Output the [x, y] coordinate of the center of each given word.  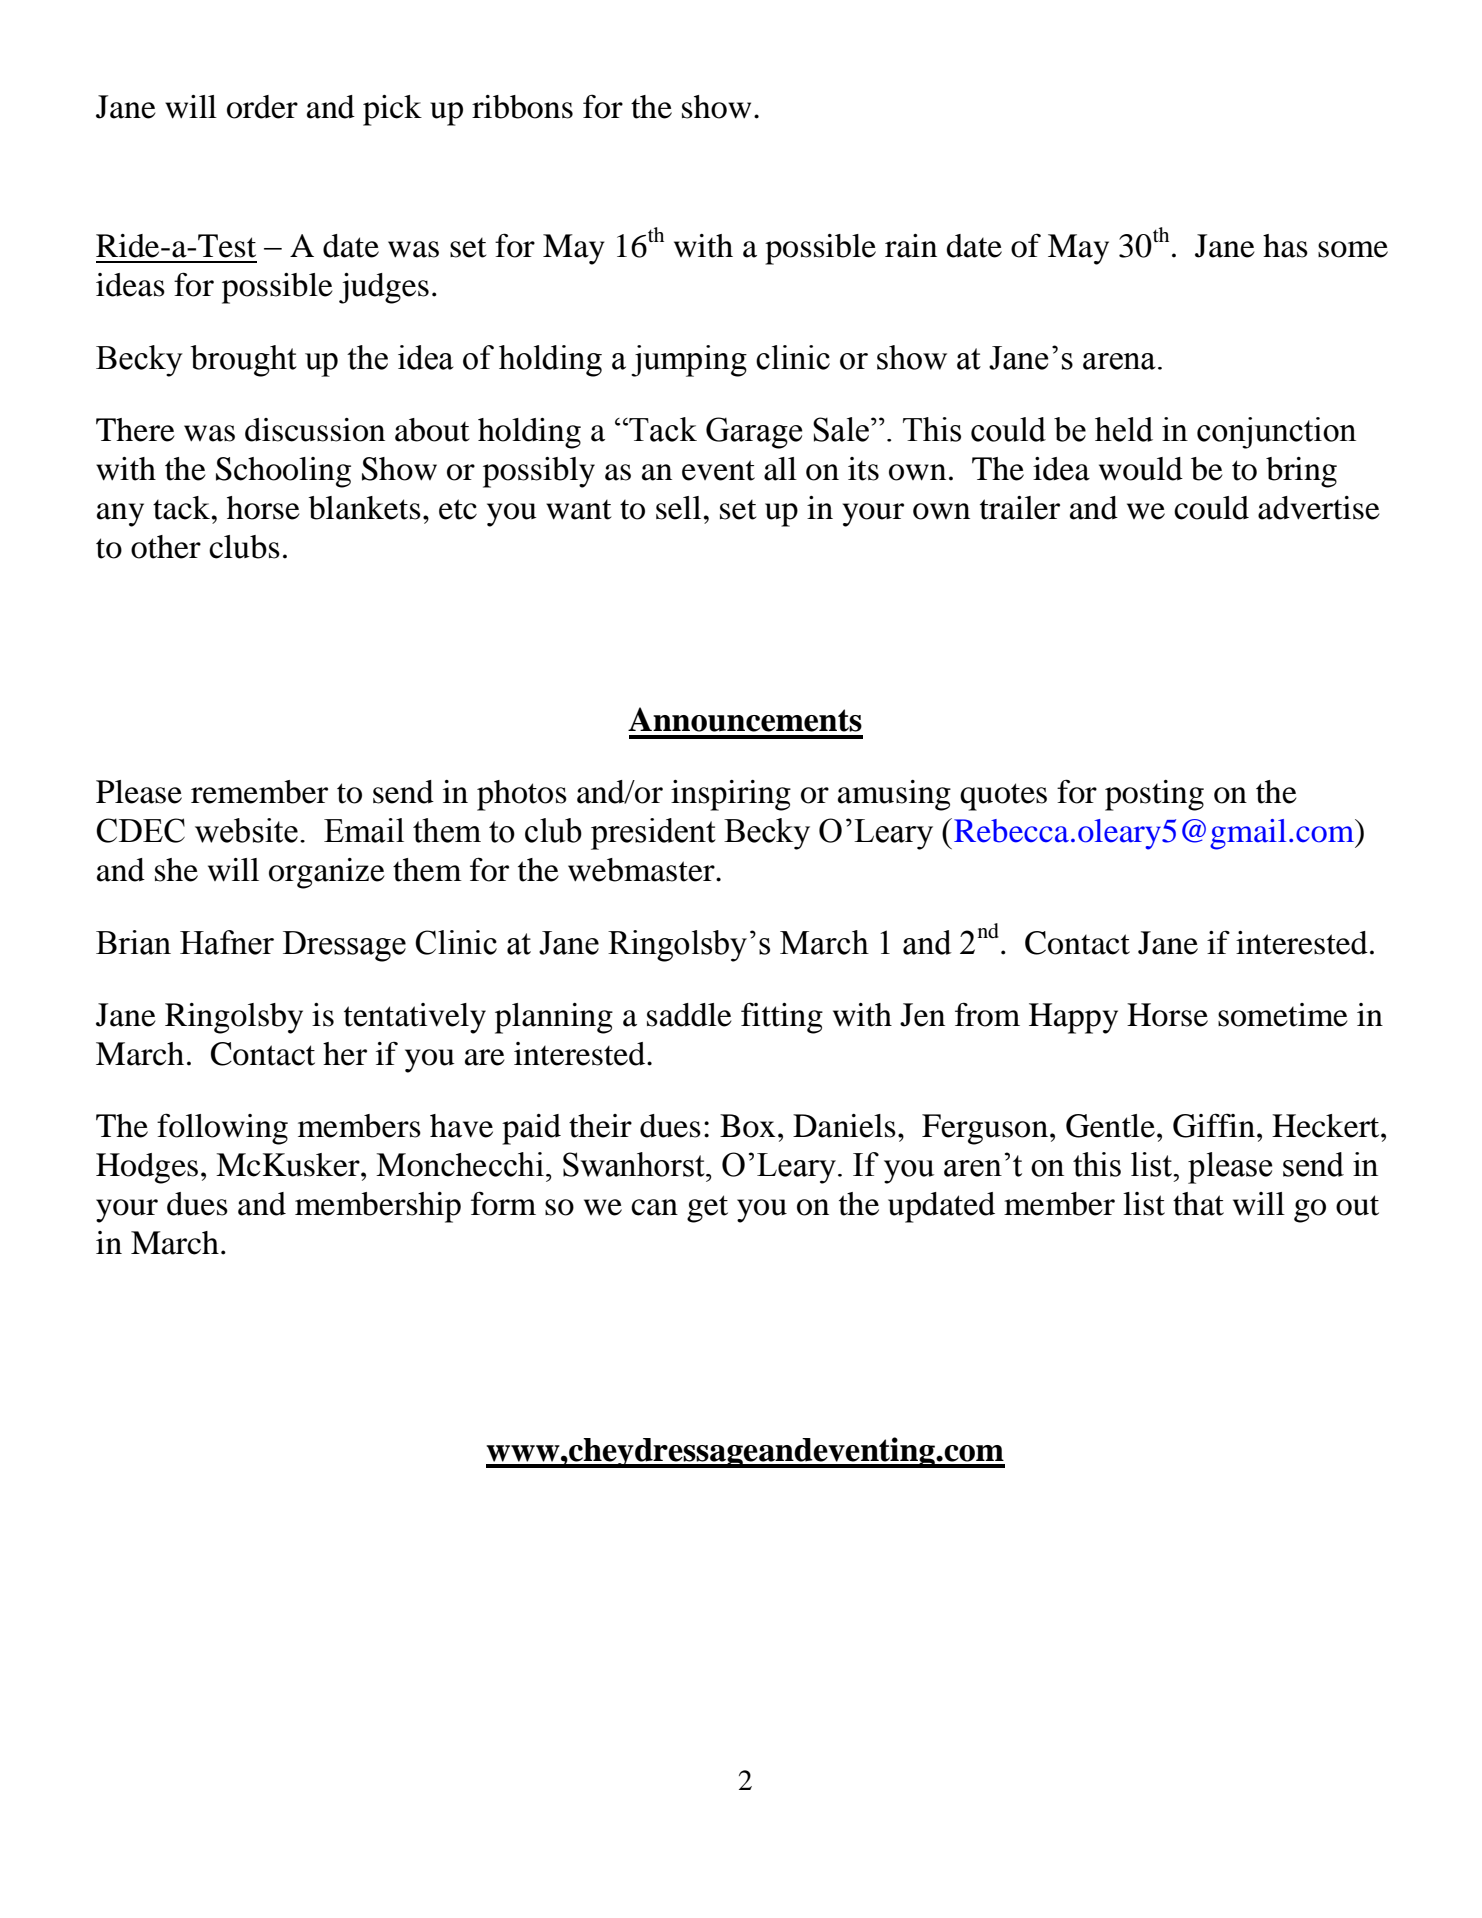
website [246, 830]
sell [678, 508]
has [1285, 246]
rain [911, 246]
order [262, 107]
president [653, 834]
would [1141, 469]
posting [1154, 795]
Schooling [283, 472]
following [222, 1129]
